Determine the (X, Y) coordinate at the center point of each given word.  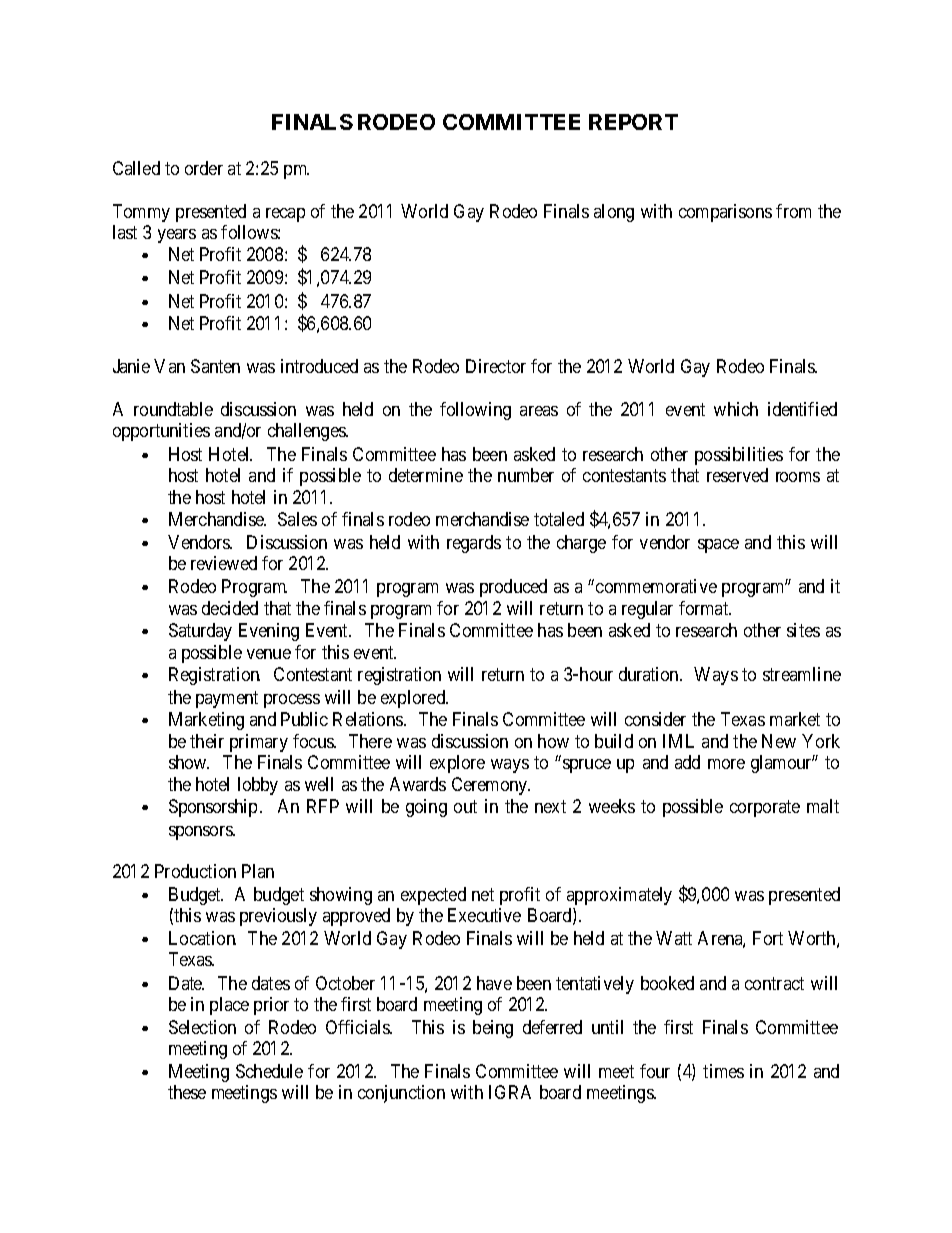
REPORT (633, 122)
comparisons (725, 213)
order (204, 168)
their (207, 741)
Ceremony (491, 786)
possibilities (739, 456)
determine (426, 475)
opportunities (161, 432)
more (726, 764)
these (187, 1092)
